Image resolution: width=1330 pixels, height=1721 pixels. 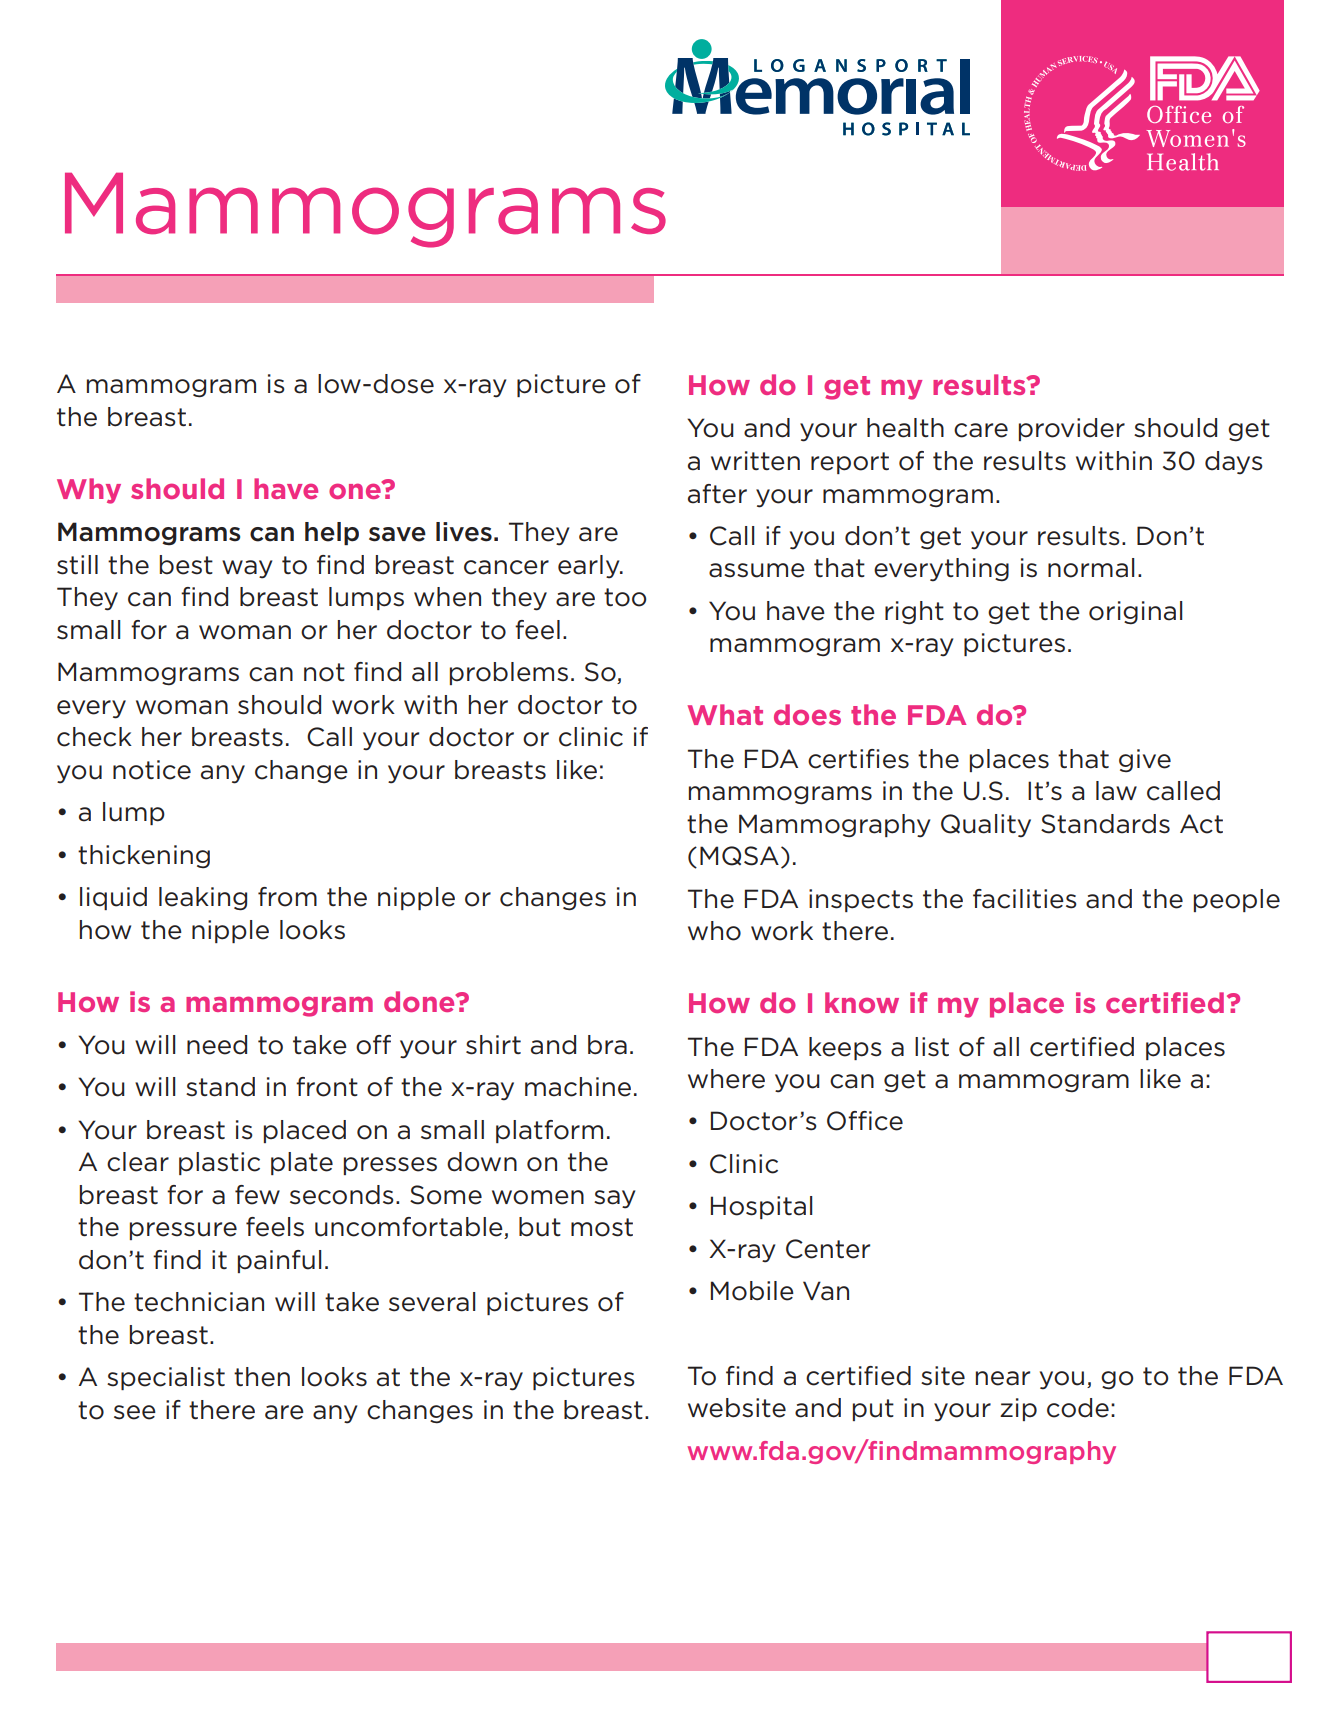 What do you see at coordinates (873, 1410) in the page?
I see `put` at bounding box center [873, 1410].
